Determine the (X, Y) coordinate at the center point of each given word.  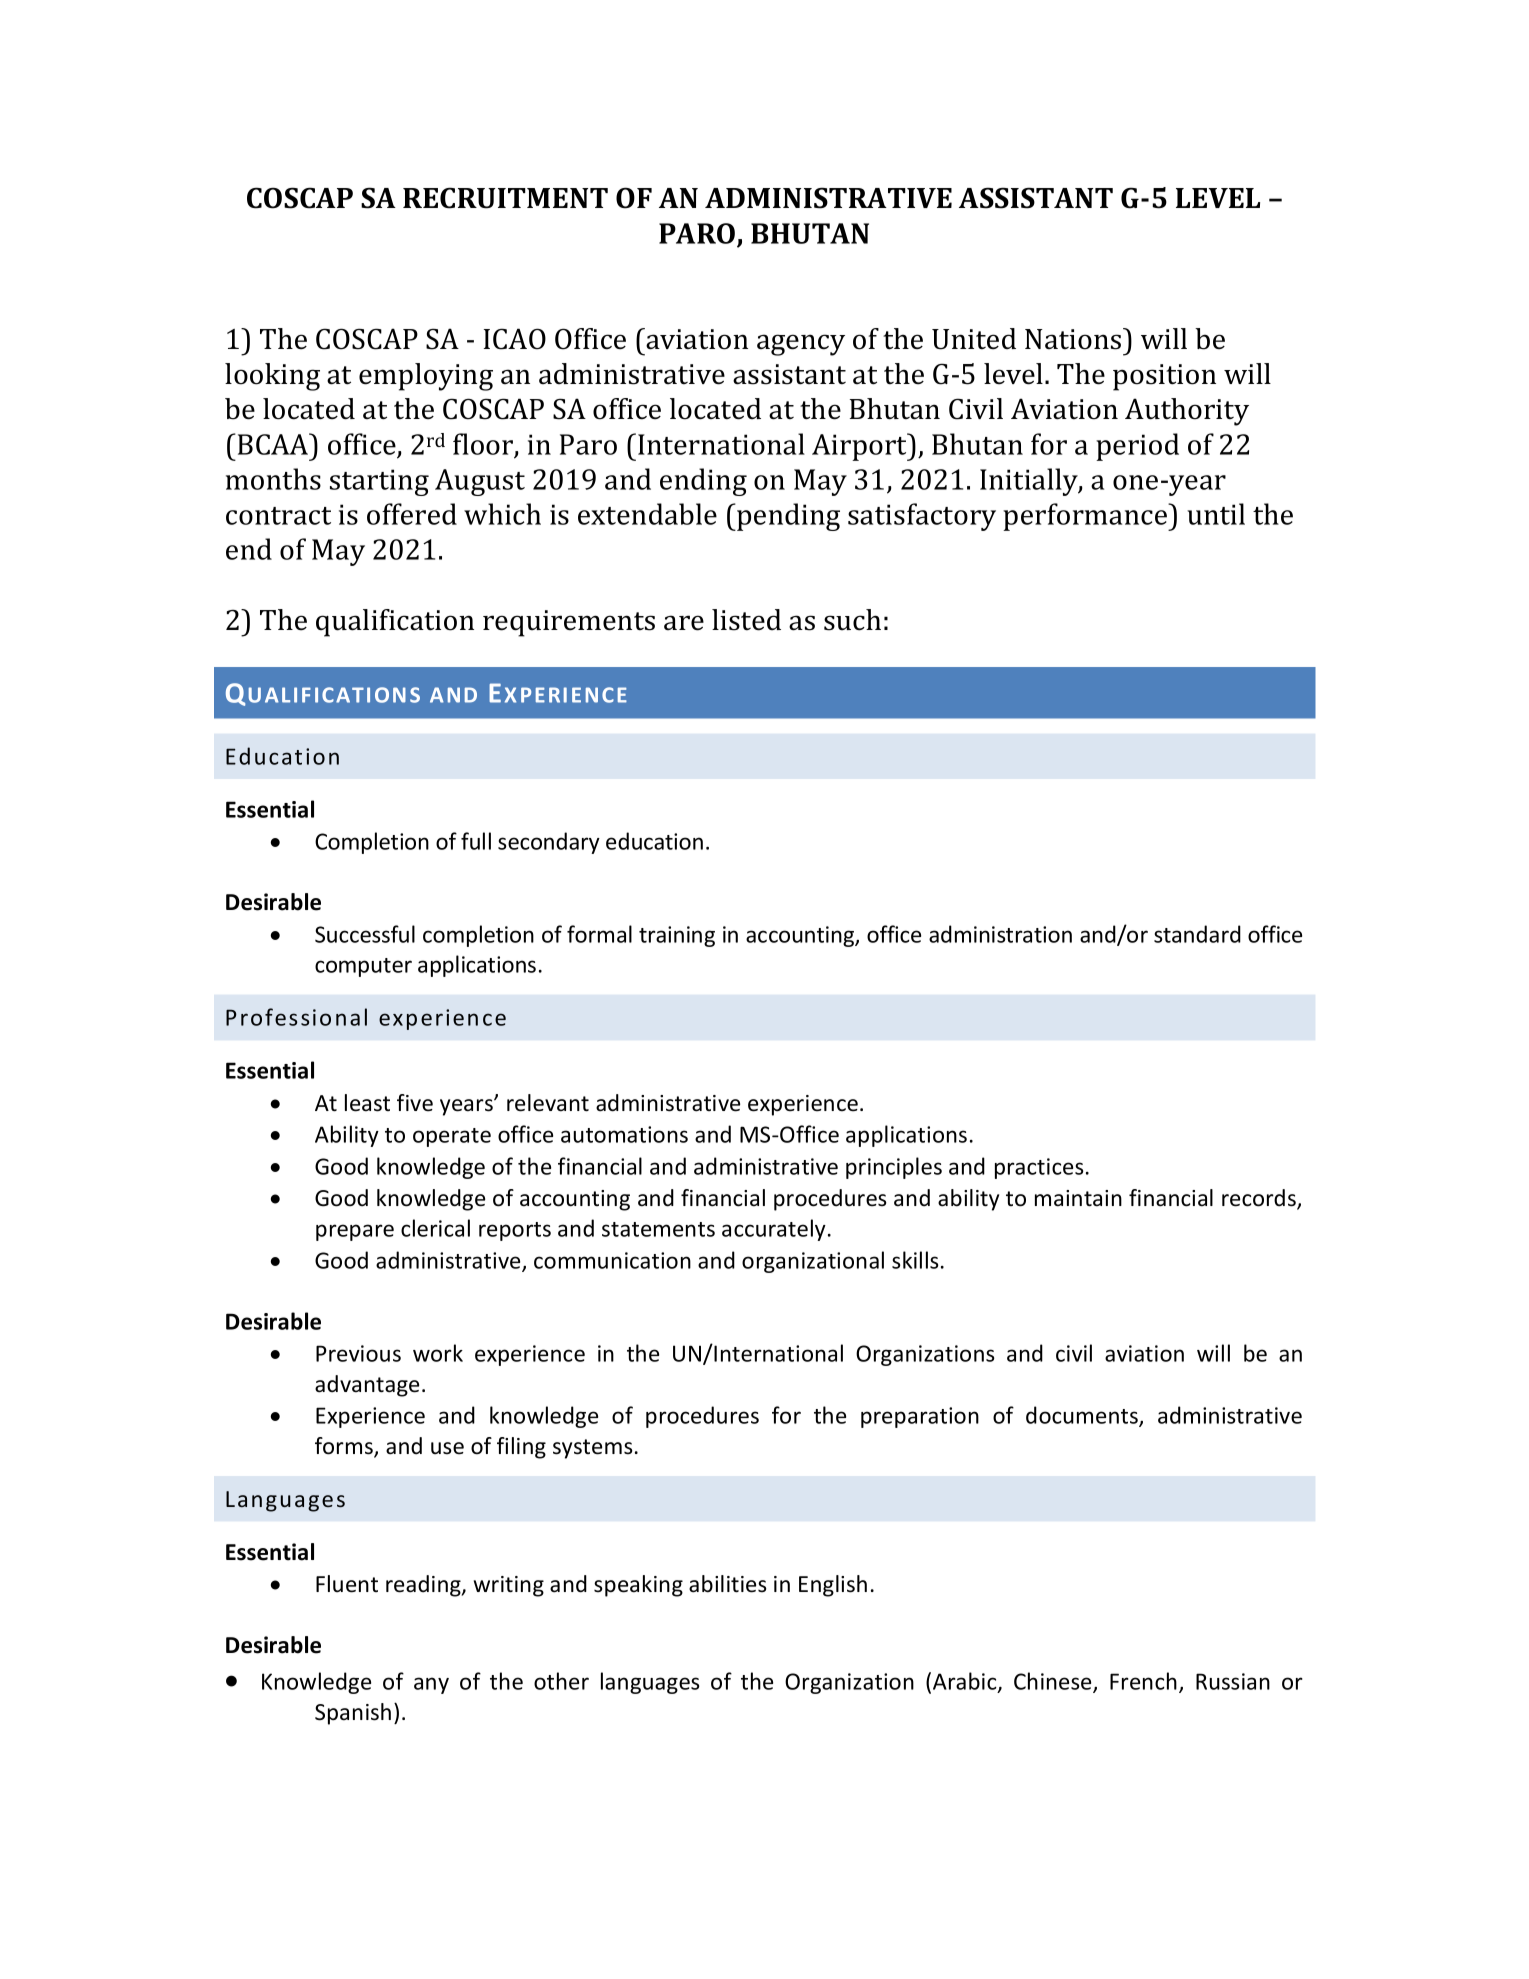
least (367, 1103)
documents (1083, 1416)
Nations (1074, 339)
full (476, 841)
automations (624, 1134)
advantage (367, 1386)
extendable (647, 514)
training (677, 936)
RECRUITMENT (505, 198)
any (431, 1685)
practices (1039, 1168)
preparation (920, 1417)
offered (412, 514)
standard (1197, 934)
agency (801, 345)
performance (1086, 517)
